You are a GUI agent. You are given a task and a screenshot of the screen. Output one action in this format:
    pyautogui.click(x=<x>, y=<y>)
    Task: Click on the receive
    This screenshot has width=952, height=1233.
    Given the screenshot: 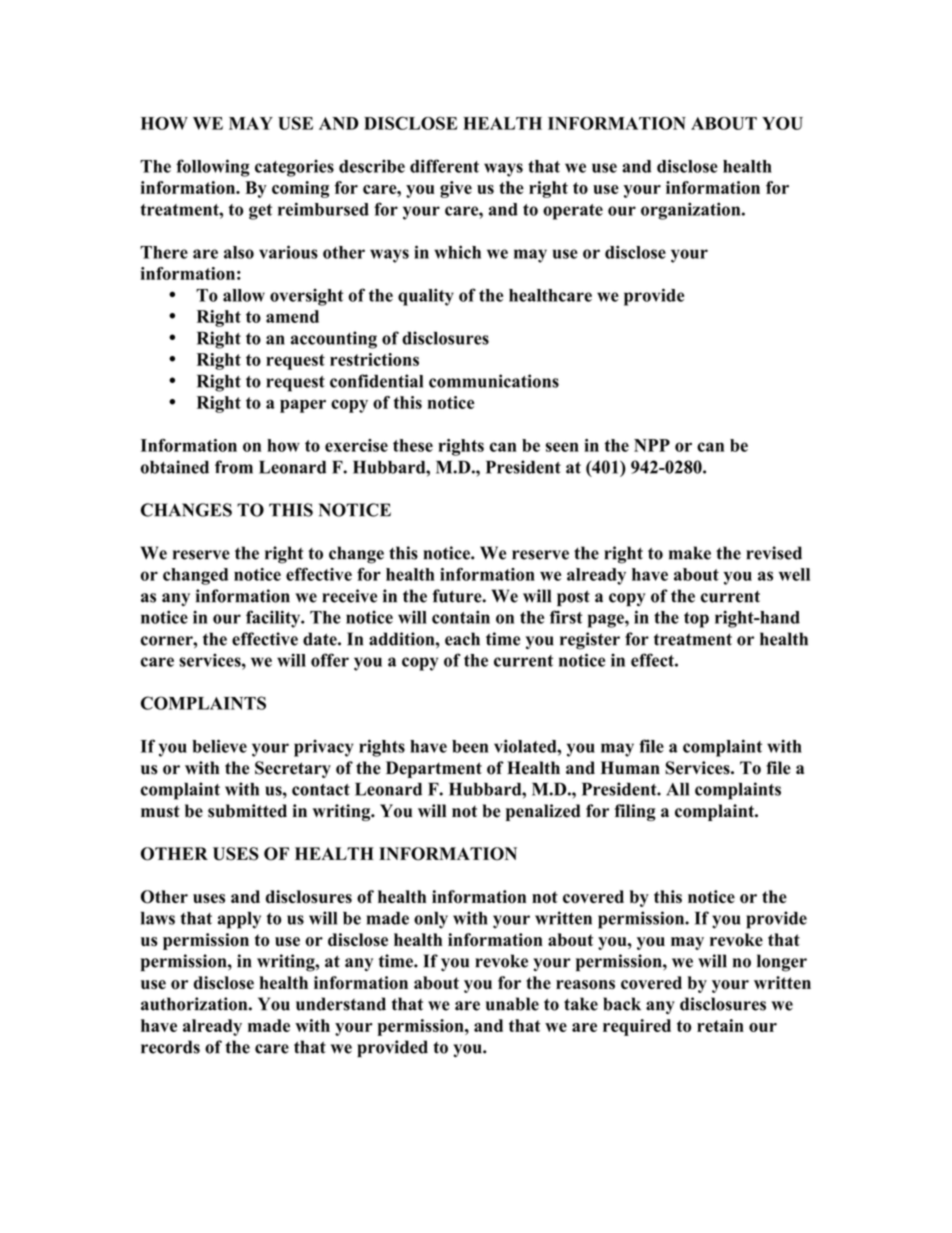 What is the action you would take?
    pyautogui.click(x=349, y=596)
